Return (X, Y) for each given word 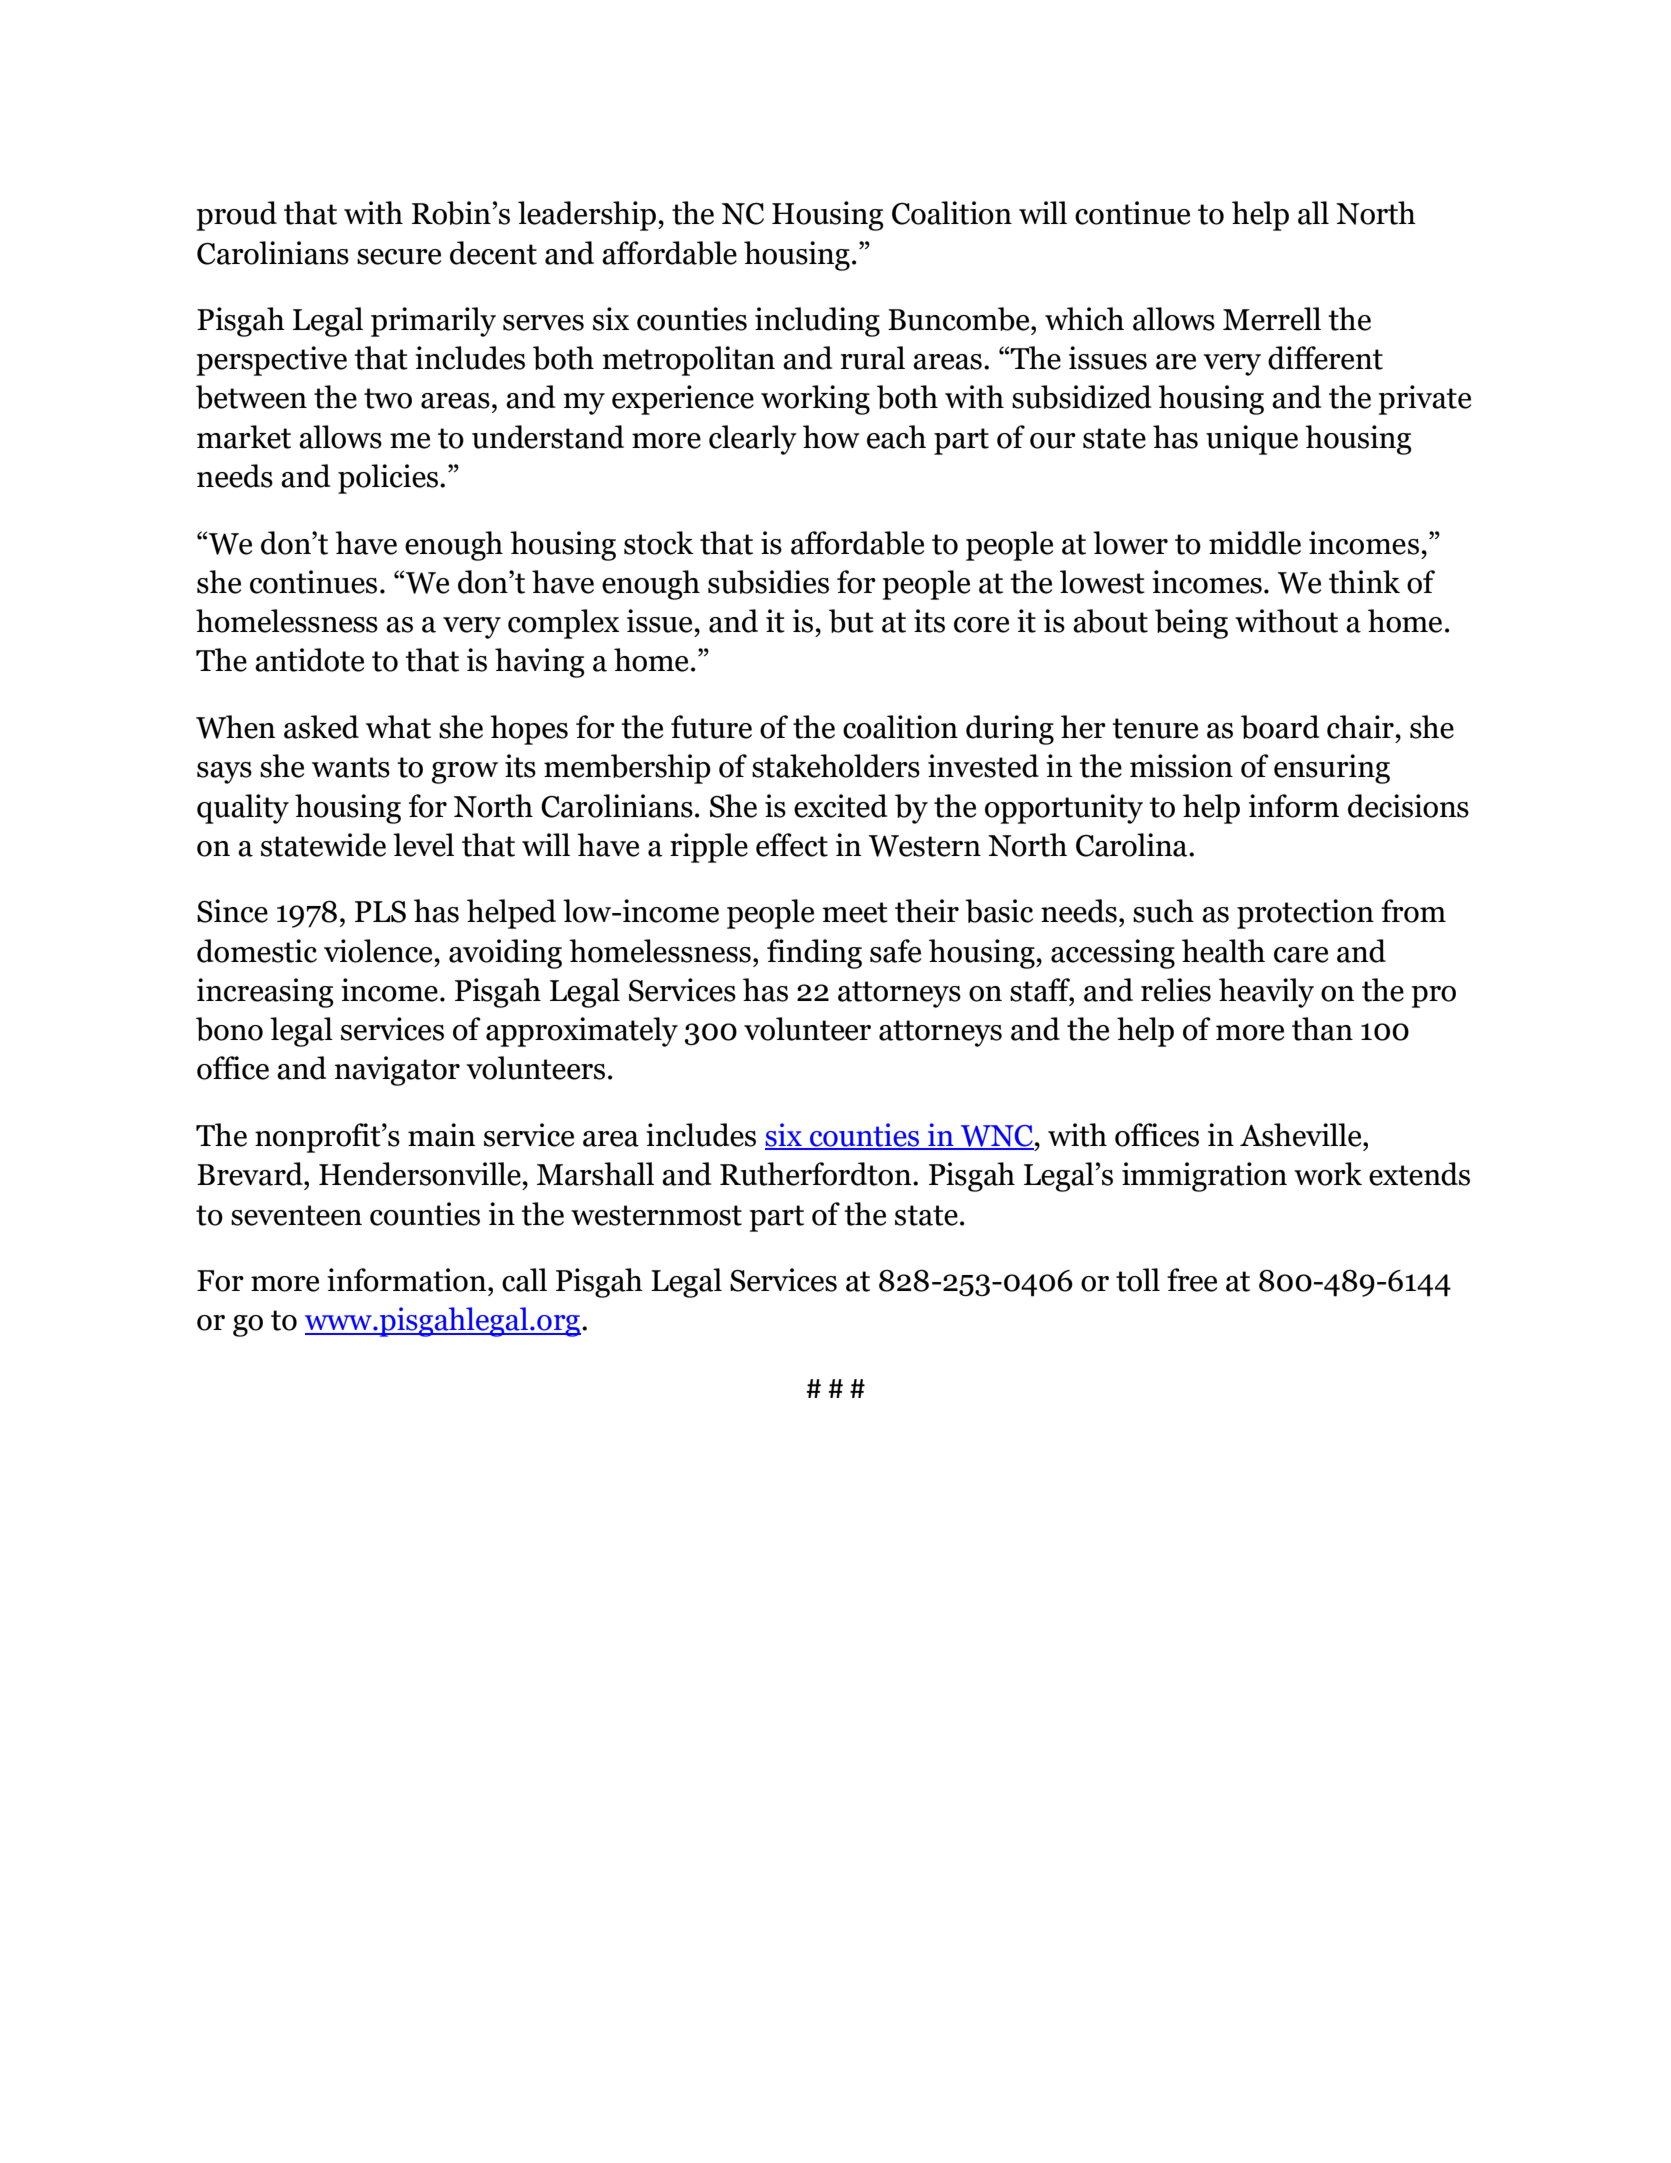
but (851, 621)
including (817, 322)
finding (814, 954)
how (831, 437)
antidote (309, 660)
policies (389, 479)
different (1325, 358)
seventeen (296, 1215)
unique (1252, 440)
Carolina (1133, 845)
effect (792, 845)
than (1322, 1029)
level (423, 845)
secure (399, 257)
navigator (397, 1071)
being (1191, 624)
